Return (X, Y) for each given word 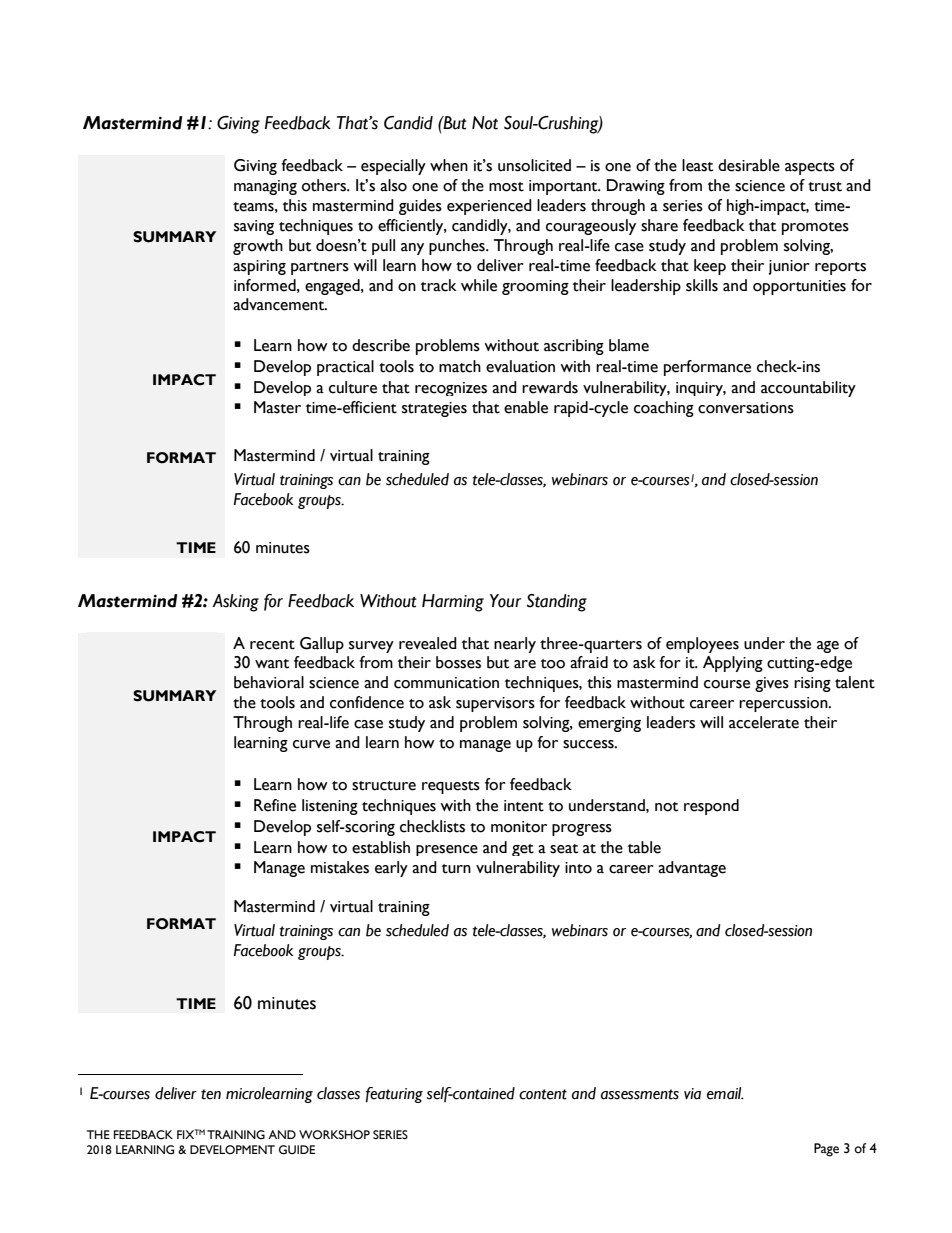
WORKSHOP (334, 1135)
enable (526, 407)
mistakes (340, 867)
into (578, 868)
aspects (810, 168)
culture (353, 387)
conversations (746, 408)
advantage (692, 869)
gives (772, 684)
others (325, 185)
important (564, 187)
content (543, 1094)
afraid (589, 662)
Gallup (322, 645)
